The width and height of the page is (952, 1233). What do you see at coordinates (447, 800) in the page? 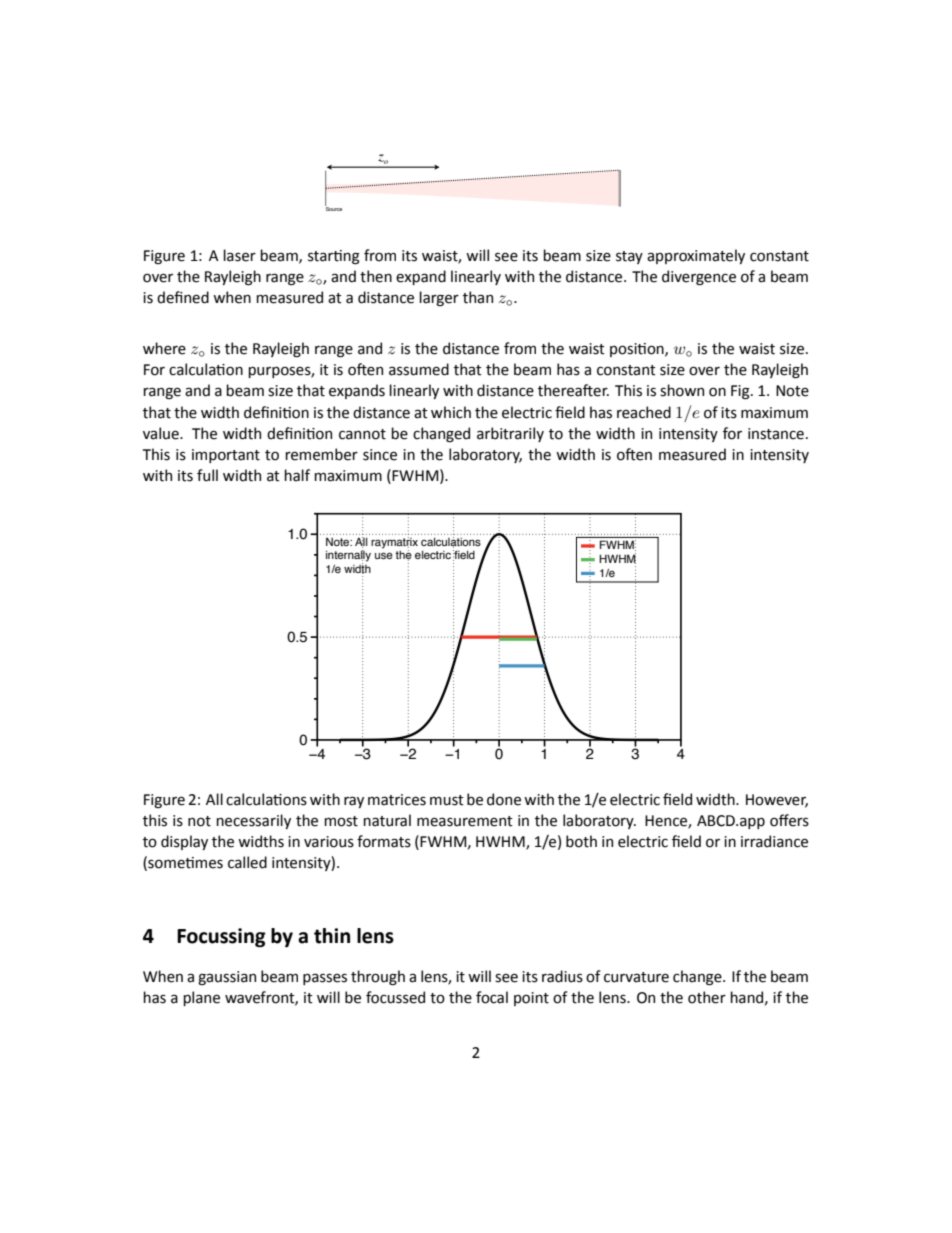
I see `must` at bounding box center [447, 800].
